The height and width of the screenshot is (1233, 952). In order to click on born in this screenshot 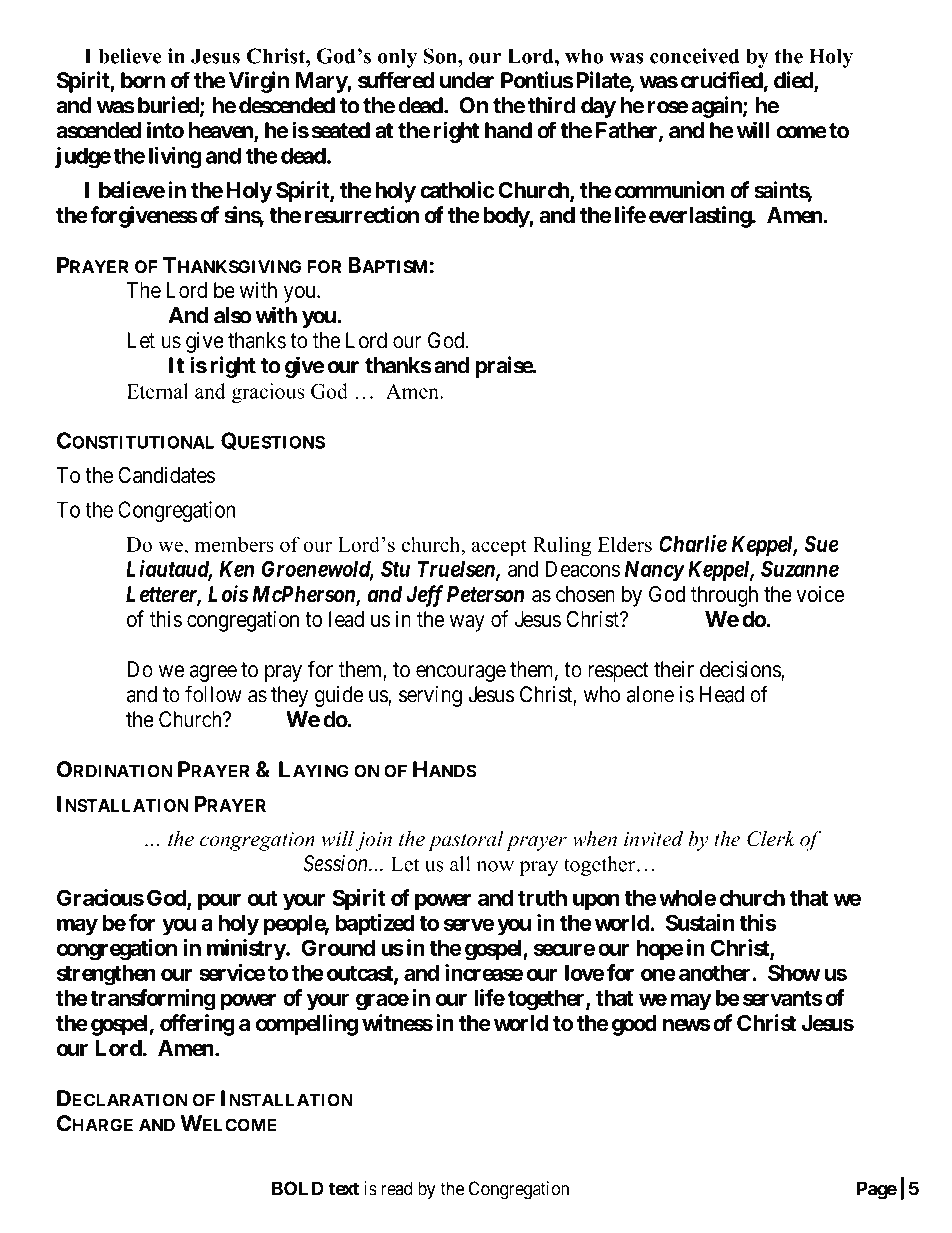, I will do `click(143, 80)`.
